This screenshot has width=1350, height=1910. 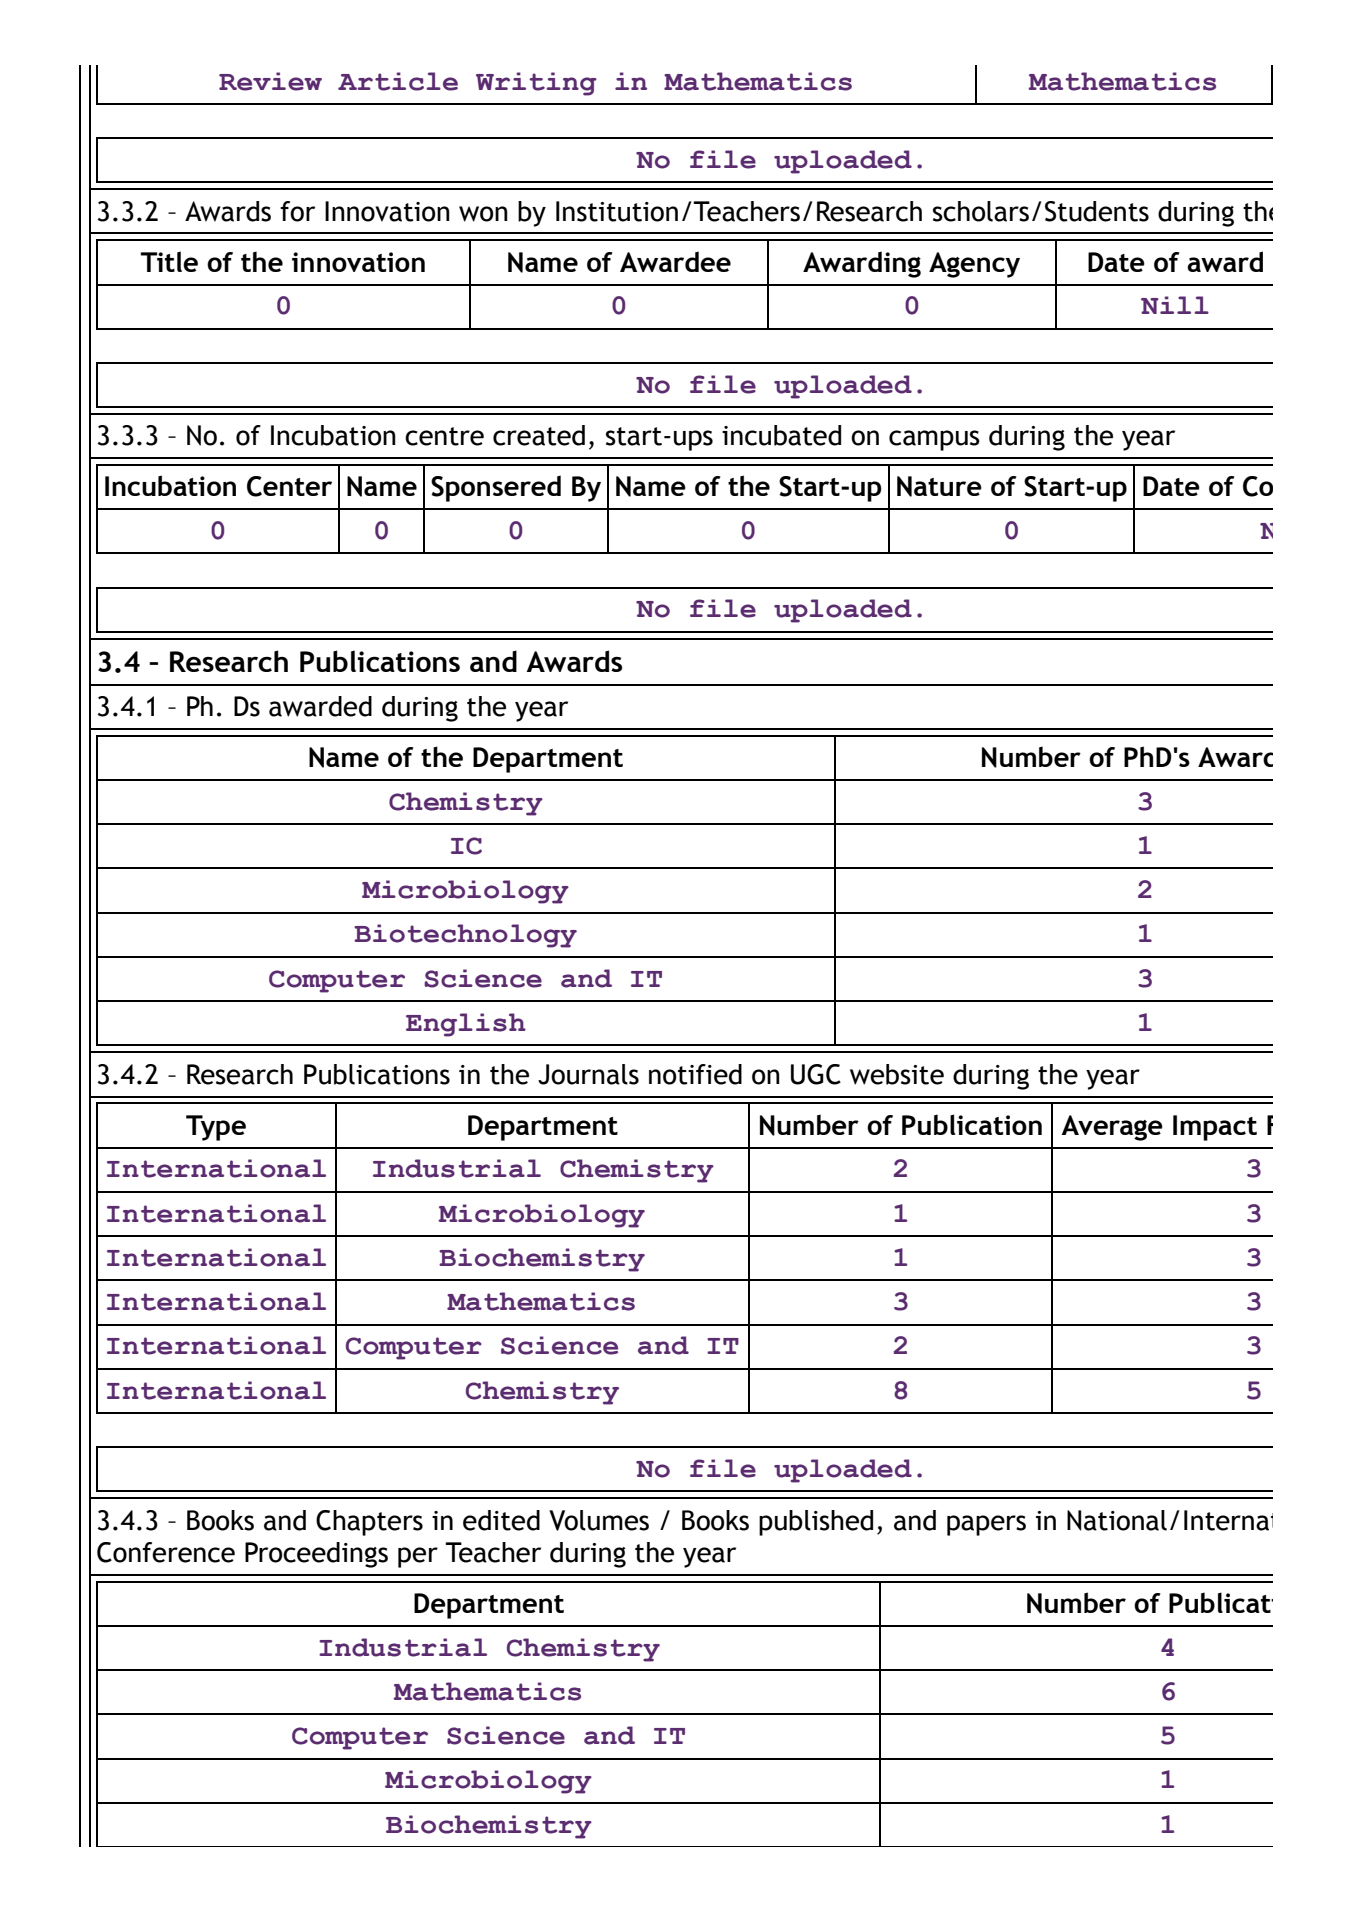 What do you see at coordinates (781, 435) in the screenshot?
I see `incubated` at bounding box center [781, 435].
